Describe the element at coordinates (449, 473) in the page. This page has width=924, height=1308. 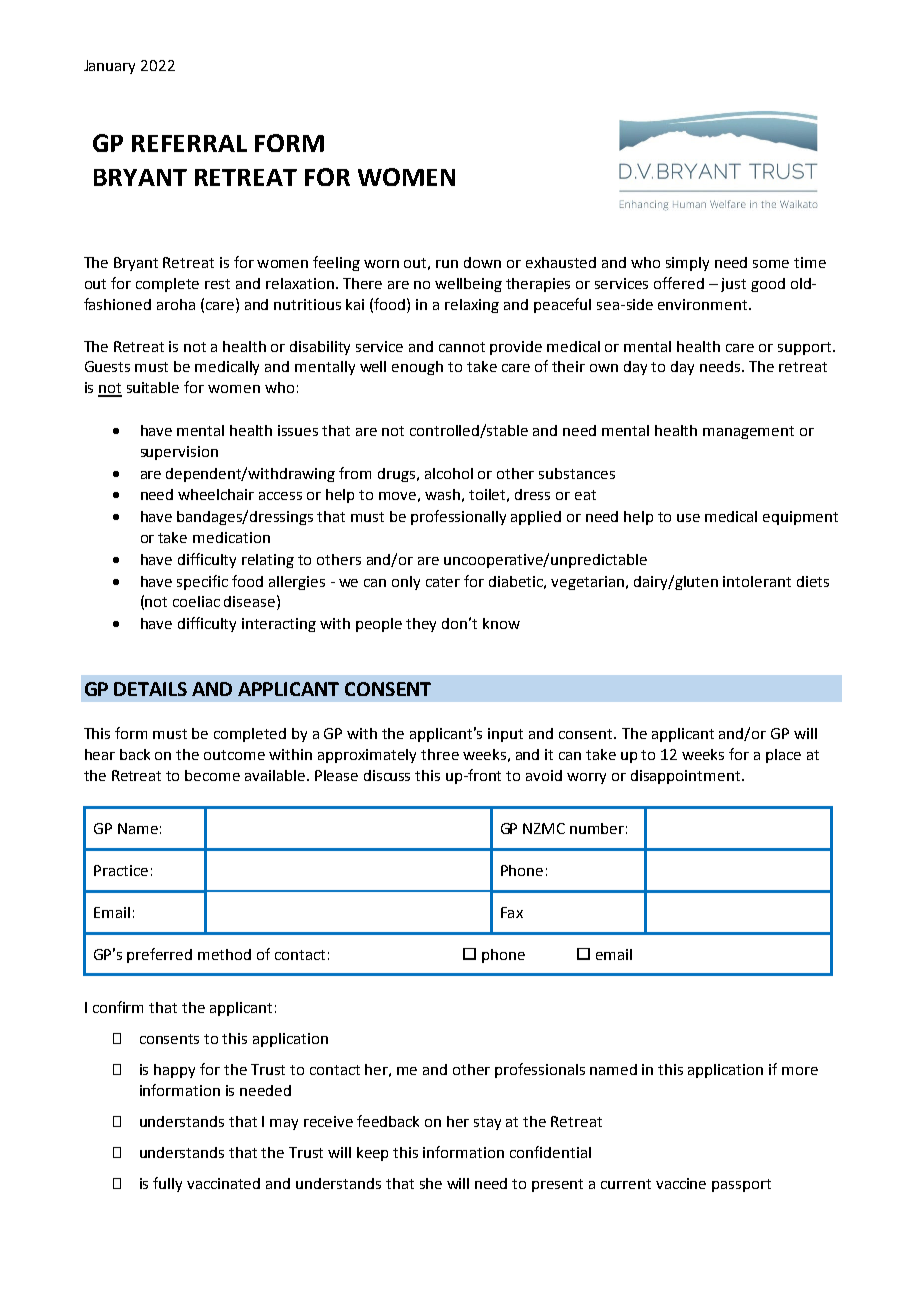
I see `alcohol` at that location.
